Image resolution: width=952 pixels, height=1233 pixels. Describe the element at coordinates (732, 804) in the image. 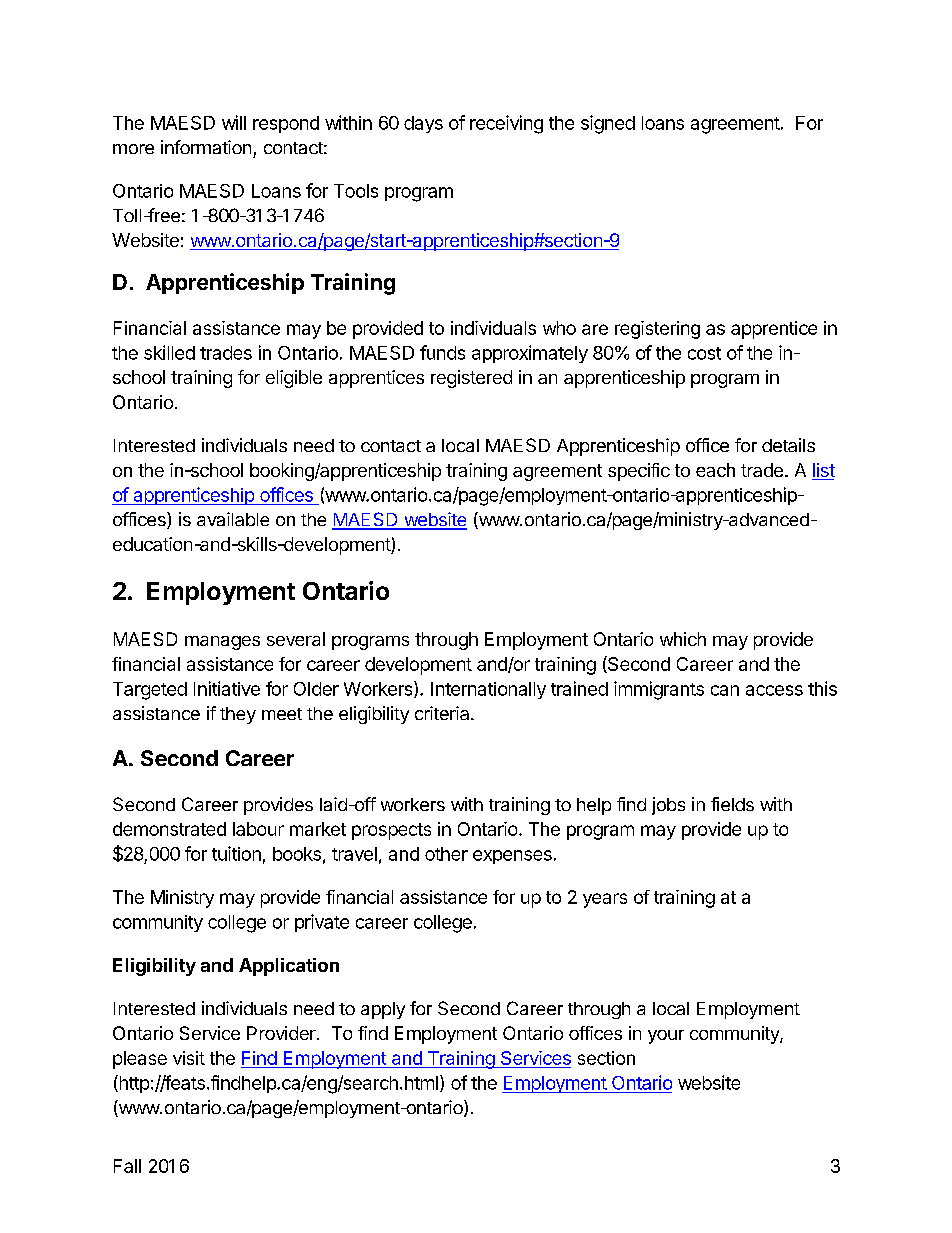

I see `fields` at that location.
